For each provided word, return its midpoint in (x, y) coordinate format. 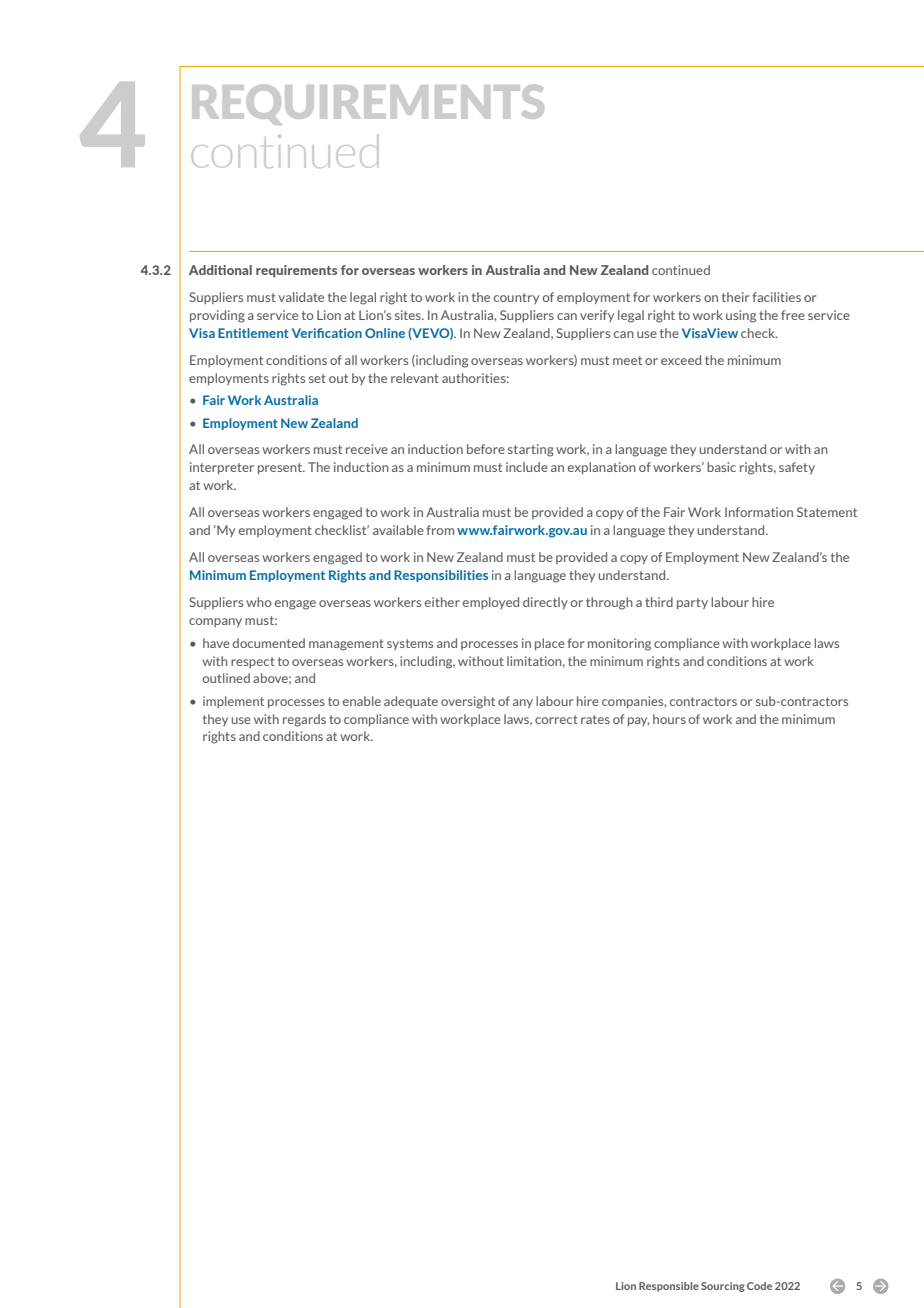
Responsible (669, 1287)
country (516, 298)
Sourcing (723, 1287)
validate (301, 297)
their (735, 297)
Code (759, 1286)
